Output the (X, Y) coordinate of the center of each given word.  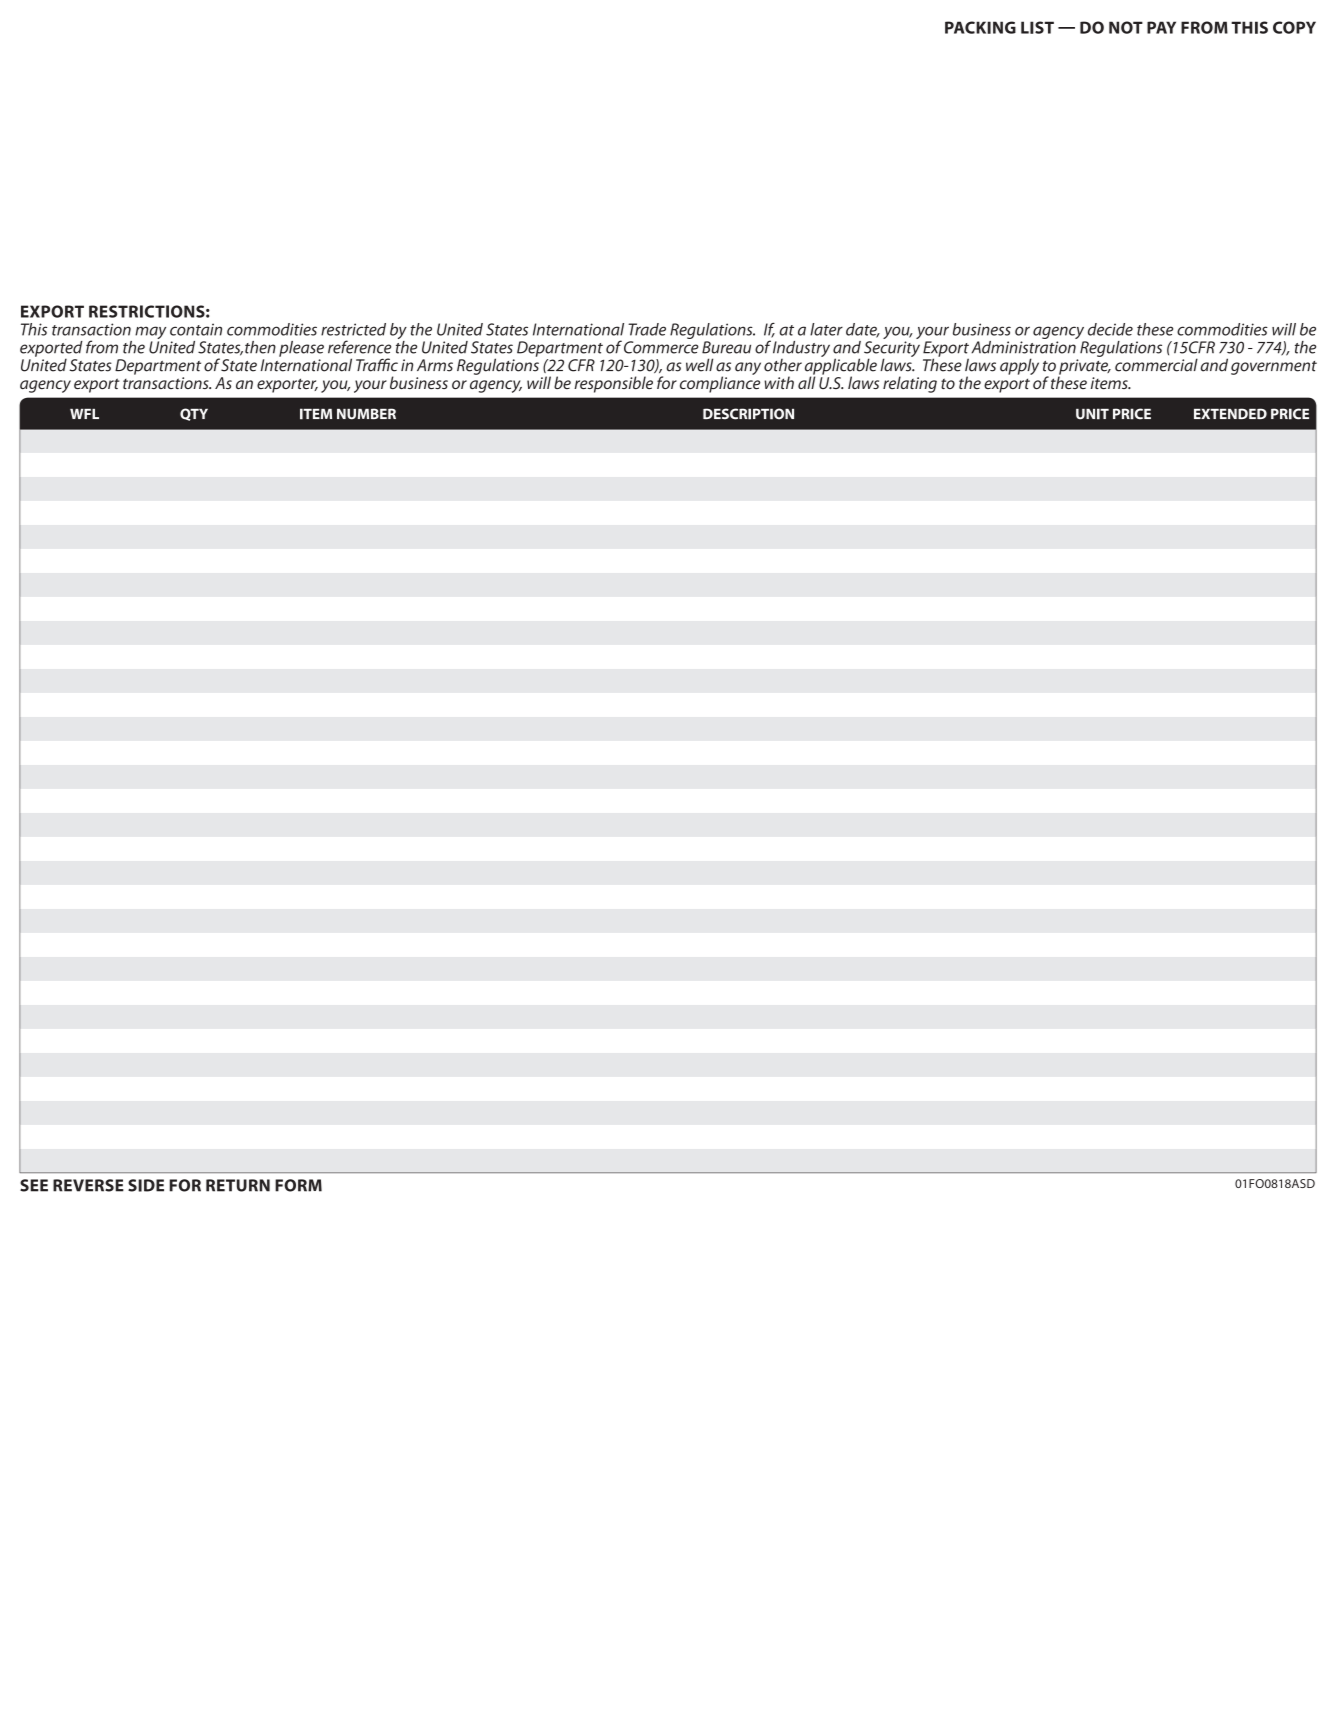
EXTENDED (1230, 413)
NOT (1126, 27)
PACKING (980, 27)
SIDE (146, 1185)
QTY (194, 414)
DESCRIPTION (748, 414)
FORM (298, 1185)
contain (196, 329)
